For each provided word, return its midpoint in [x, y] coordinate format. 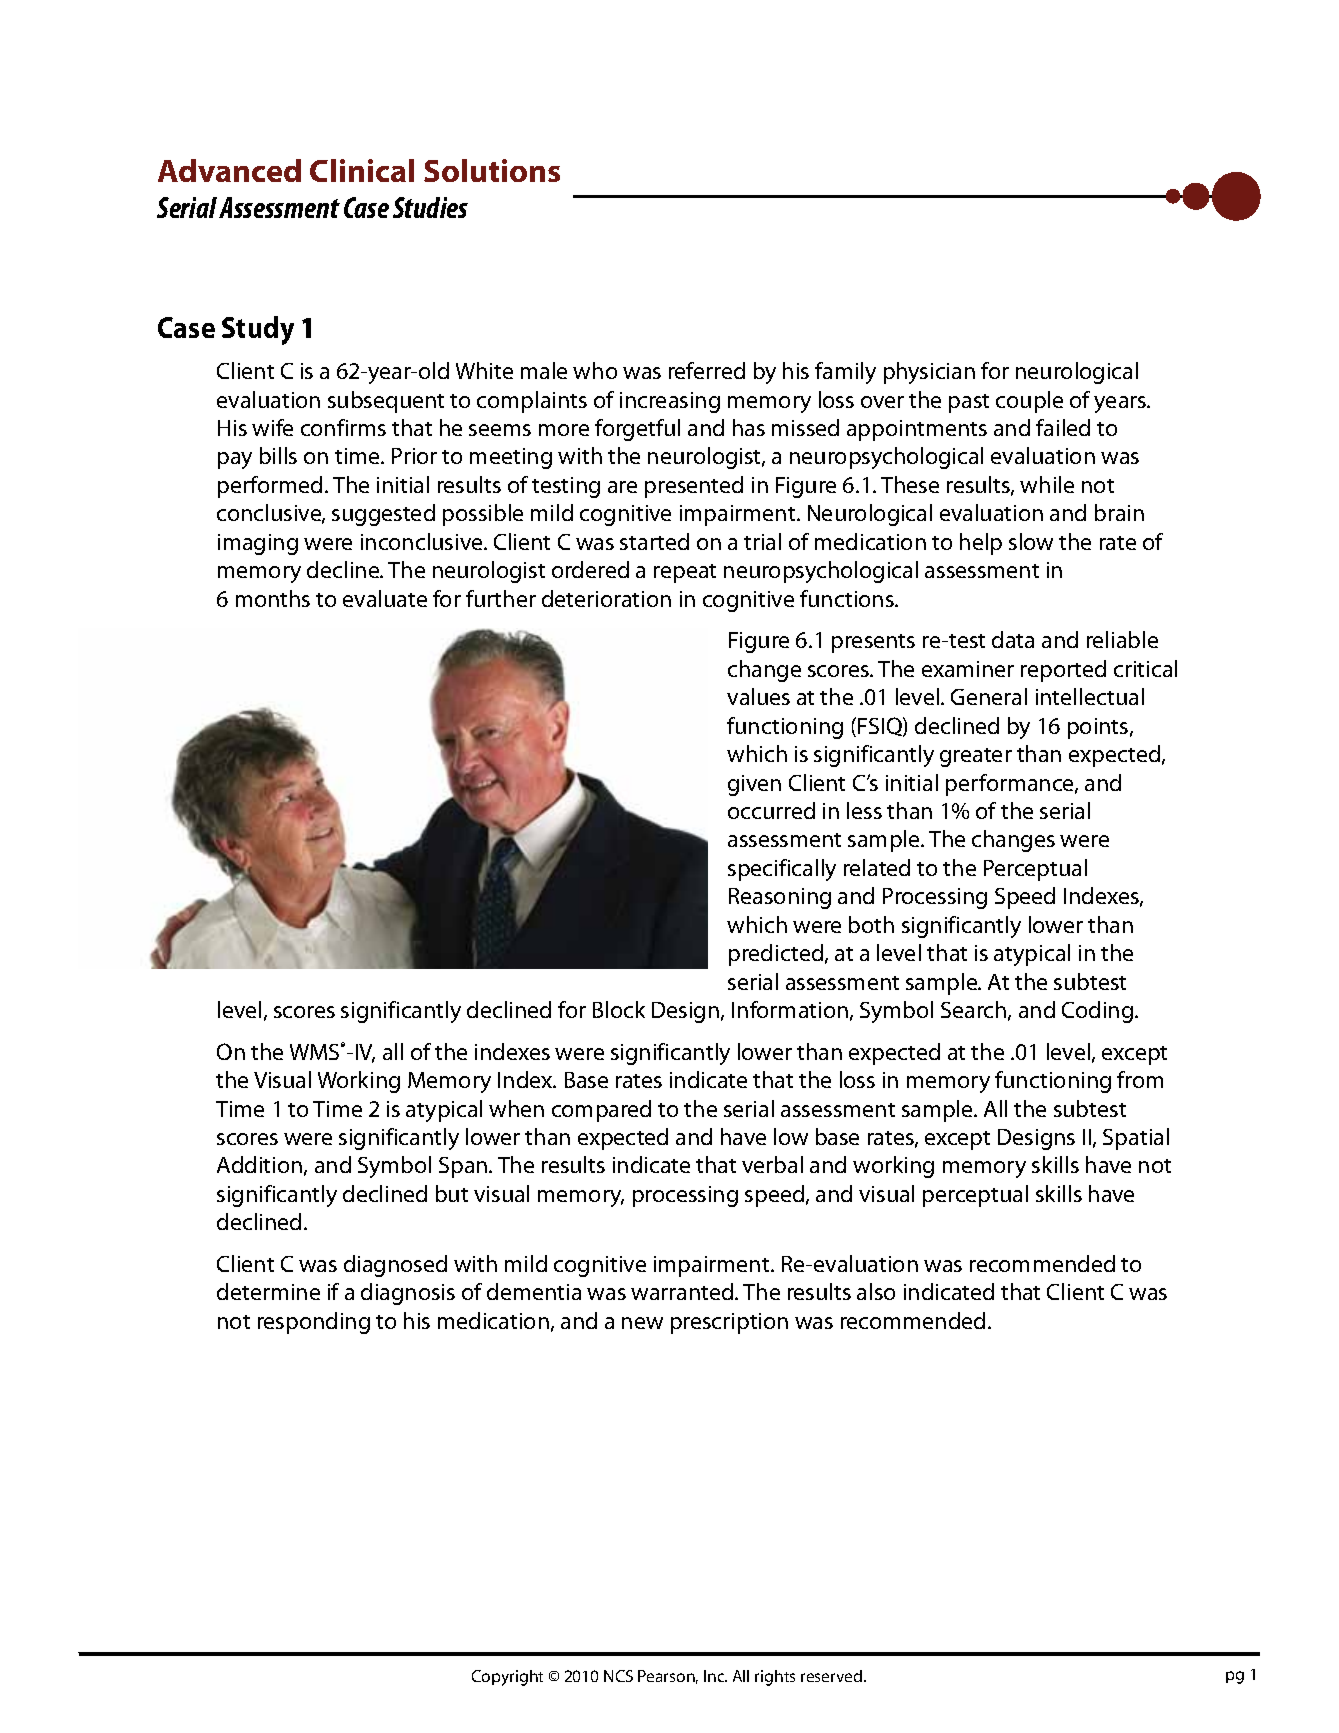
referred [707, 370]
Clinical [362, 170]
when [516, 1108]
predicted [777, 955]
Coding [1097, 1012]
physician [929, 373]
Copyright [507, 1678]
